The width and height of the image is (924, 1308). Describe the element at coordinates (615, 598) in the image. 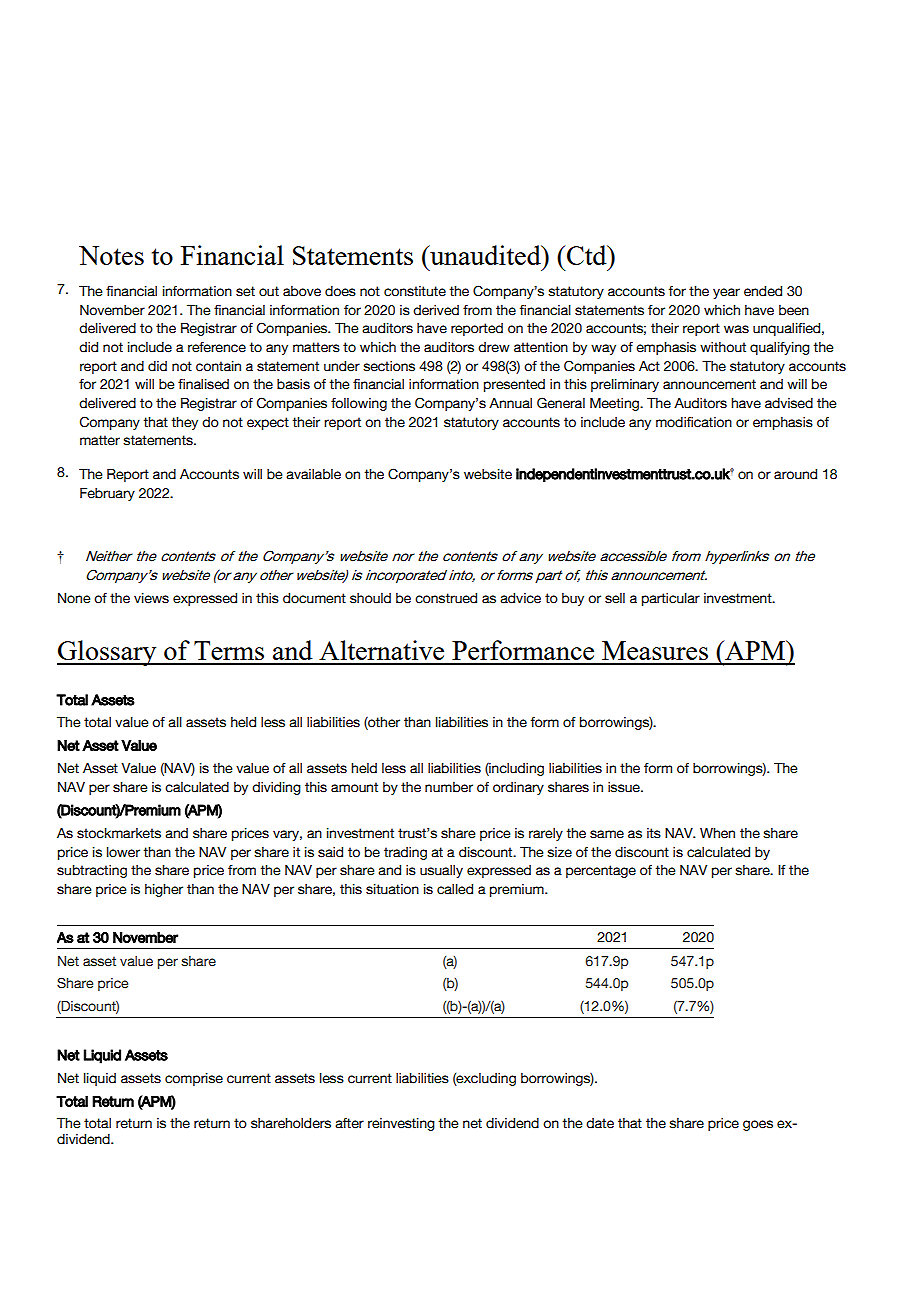

I see `sell` at that location.
